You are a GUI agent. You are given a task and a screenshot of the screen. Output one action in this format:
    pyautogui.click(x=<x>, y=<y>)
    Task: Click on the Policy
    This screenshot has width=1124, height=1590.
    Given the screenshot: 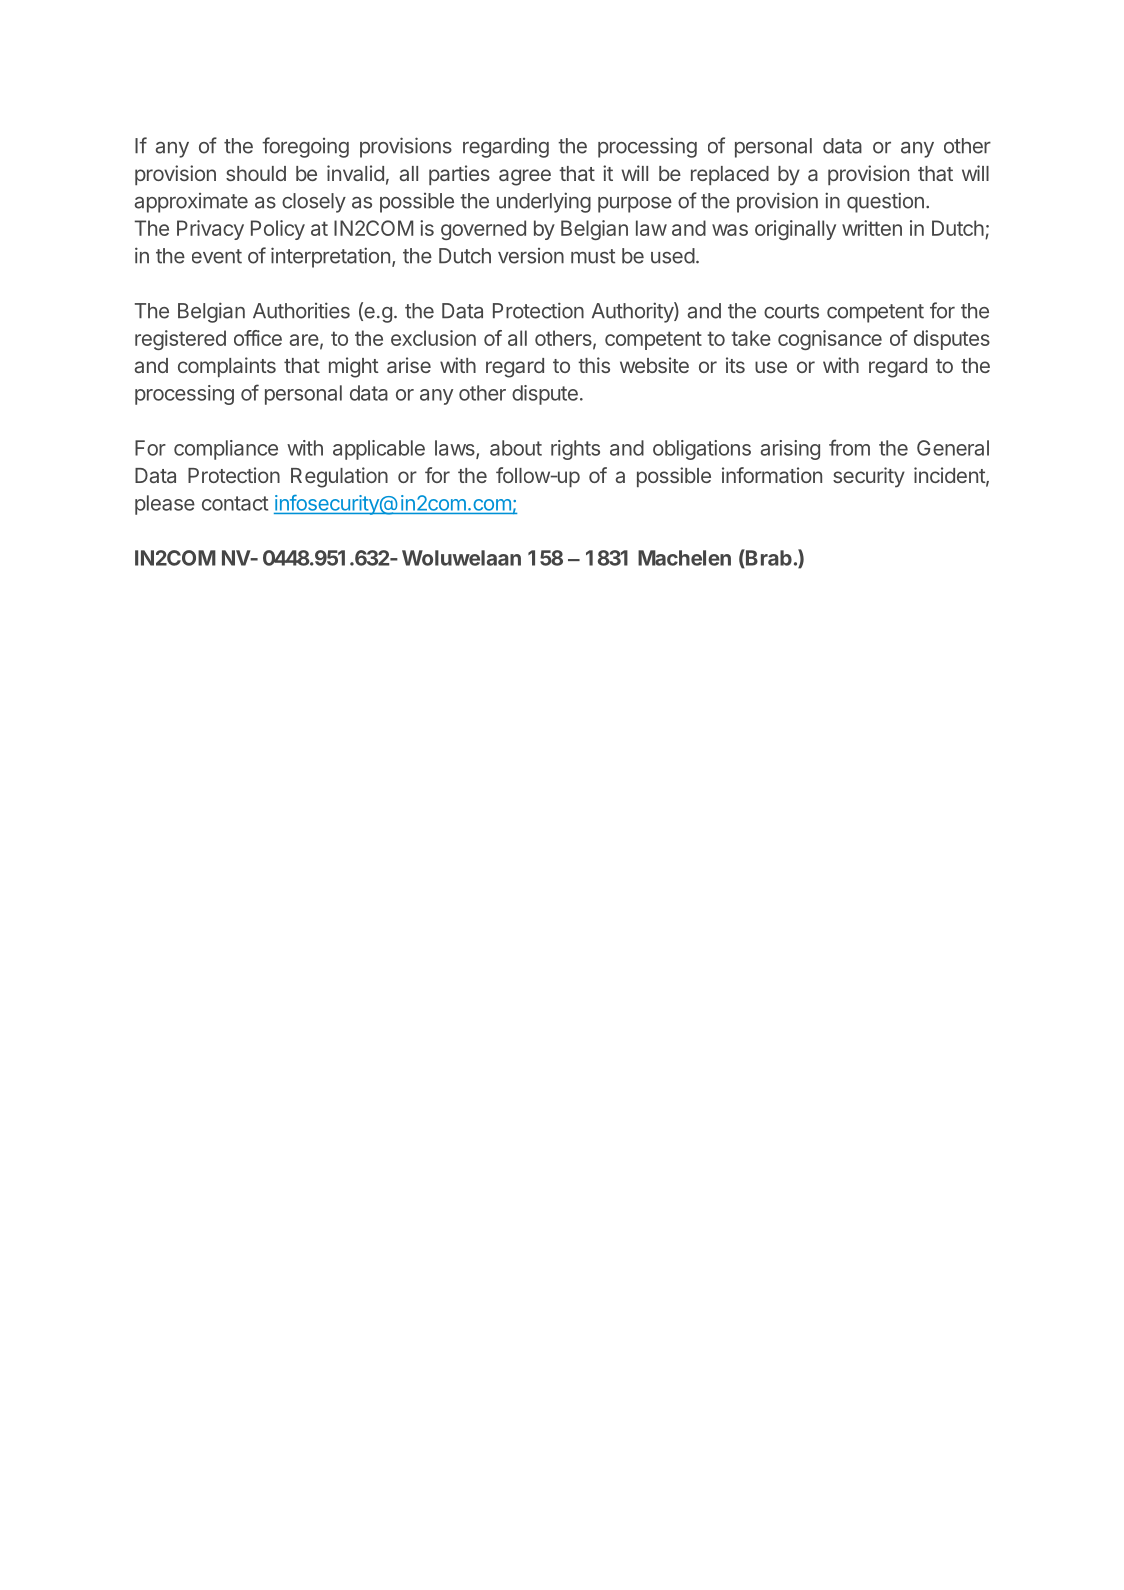 What is the action you would take?
    pyautogui.click(x=278, y=230)
